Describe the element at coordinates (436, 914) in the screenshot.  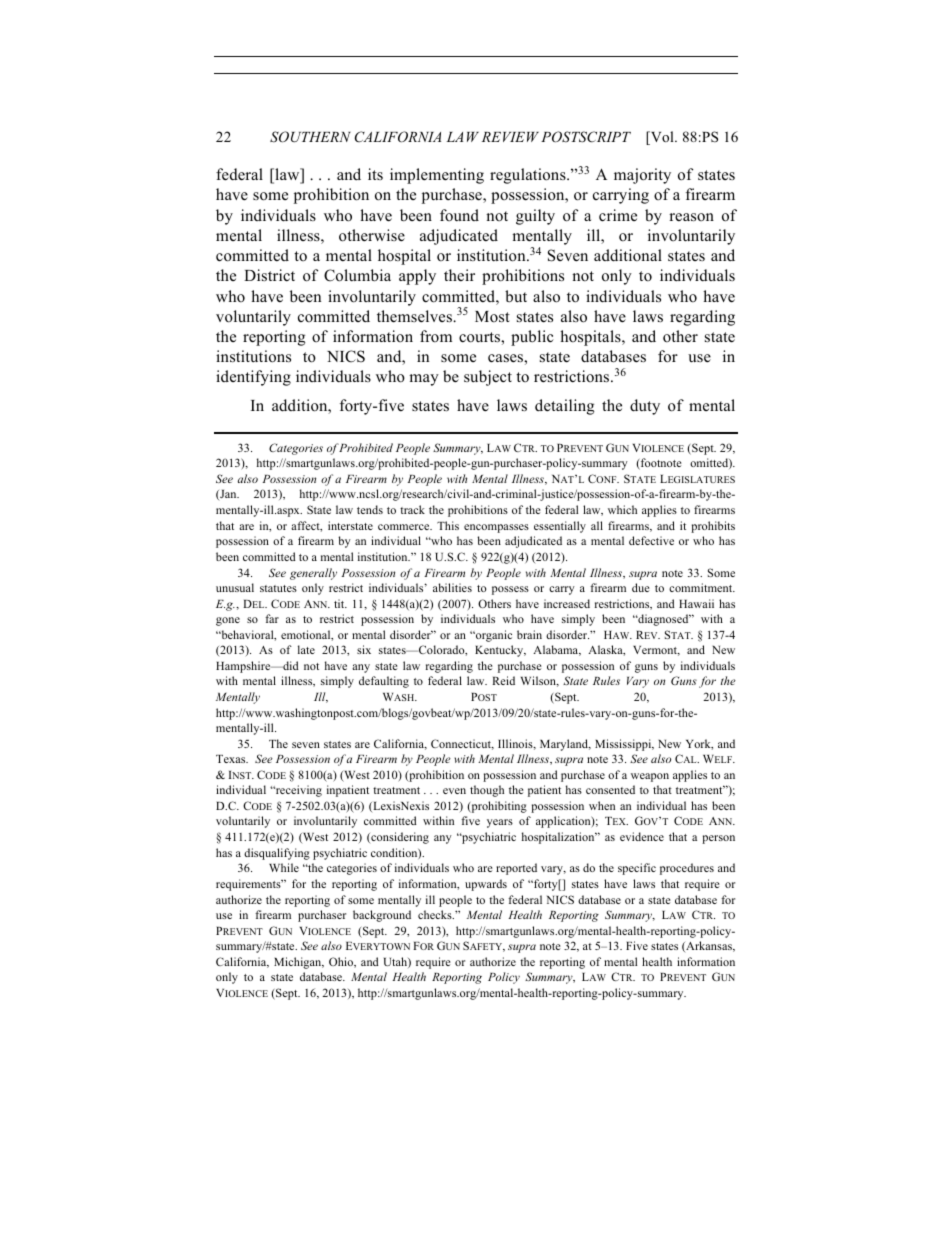
I see `checks` at that location.
